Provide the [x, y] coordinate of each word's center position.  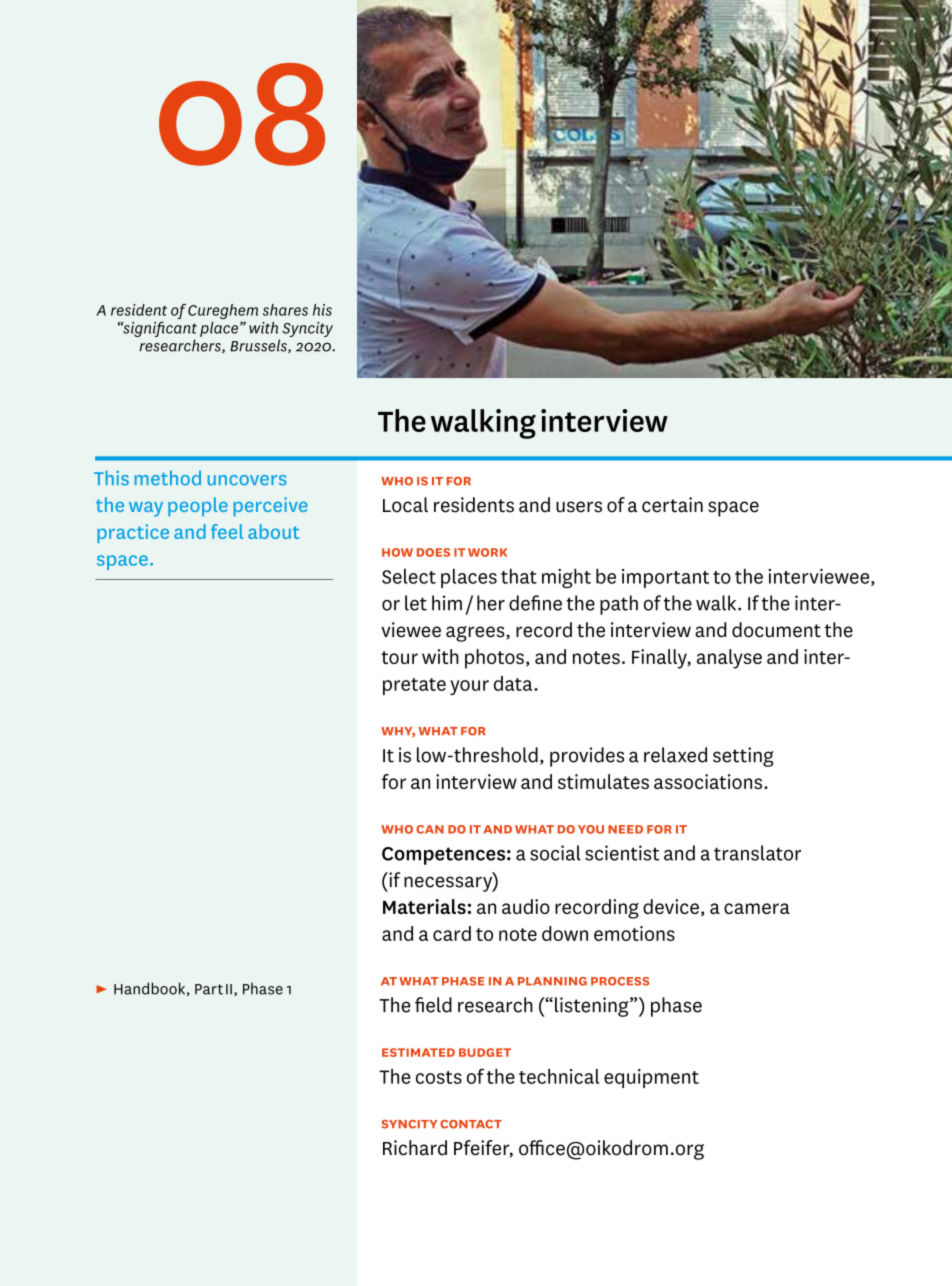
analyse [729, 659]
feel [227, 531]
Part [209, 989]
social [555, 853]
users [579, 507]
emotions [634, 933]
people [198, 507]
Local [405, 505]
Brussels [259, 346]
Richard [415, 1148]
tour [399, 657]
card [452, 933]
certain [672, 505]
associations [709, 781]
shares [285, 310]
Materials [424, 906]
